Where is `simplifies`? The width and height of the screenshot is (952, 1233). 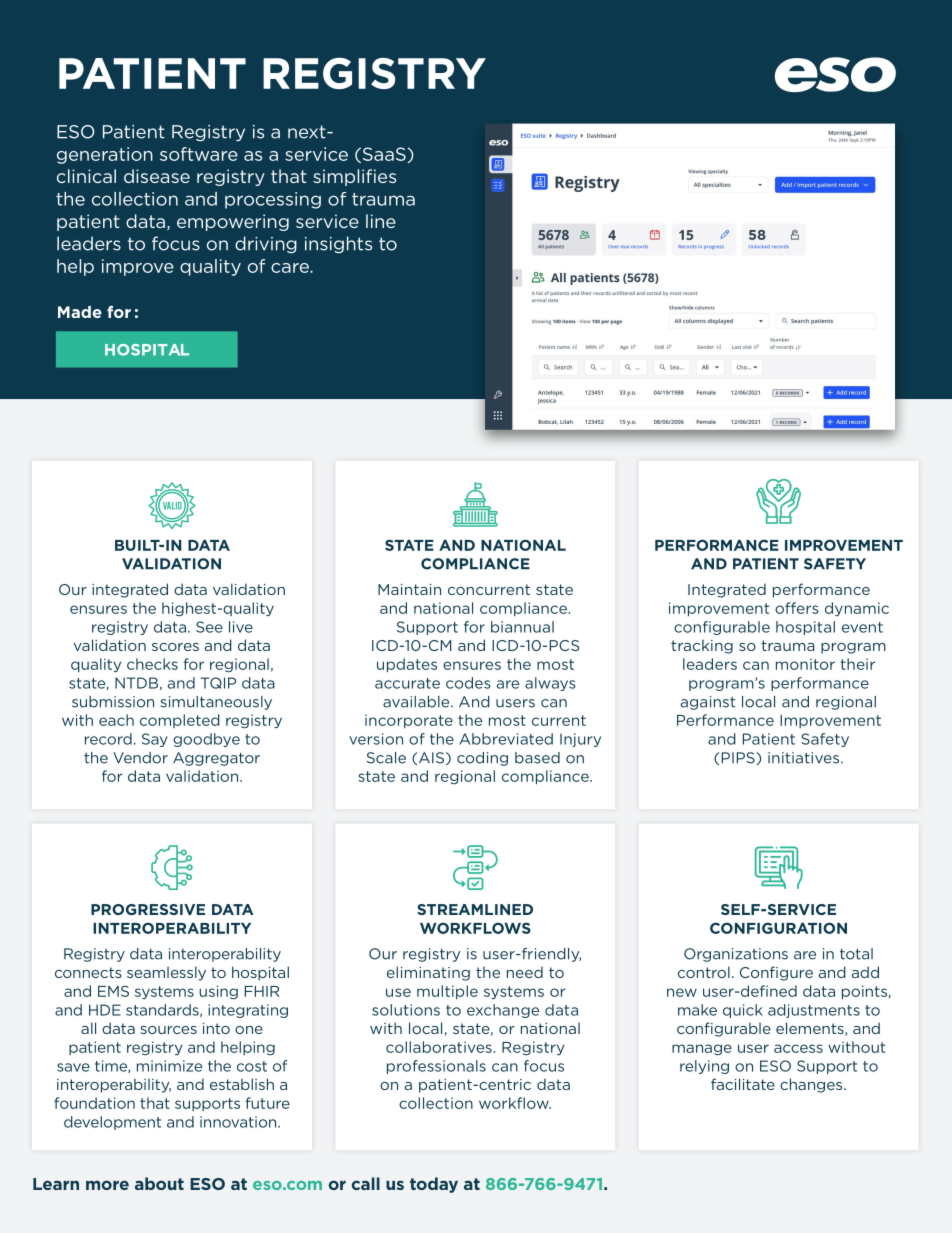
simplifies is located at coordinates (354, 177).
